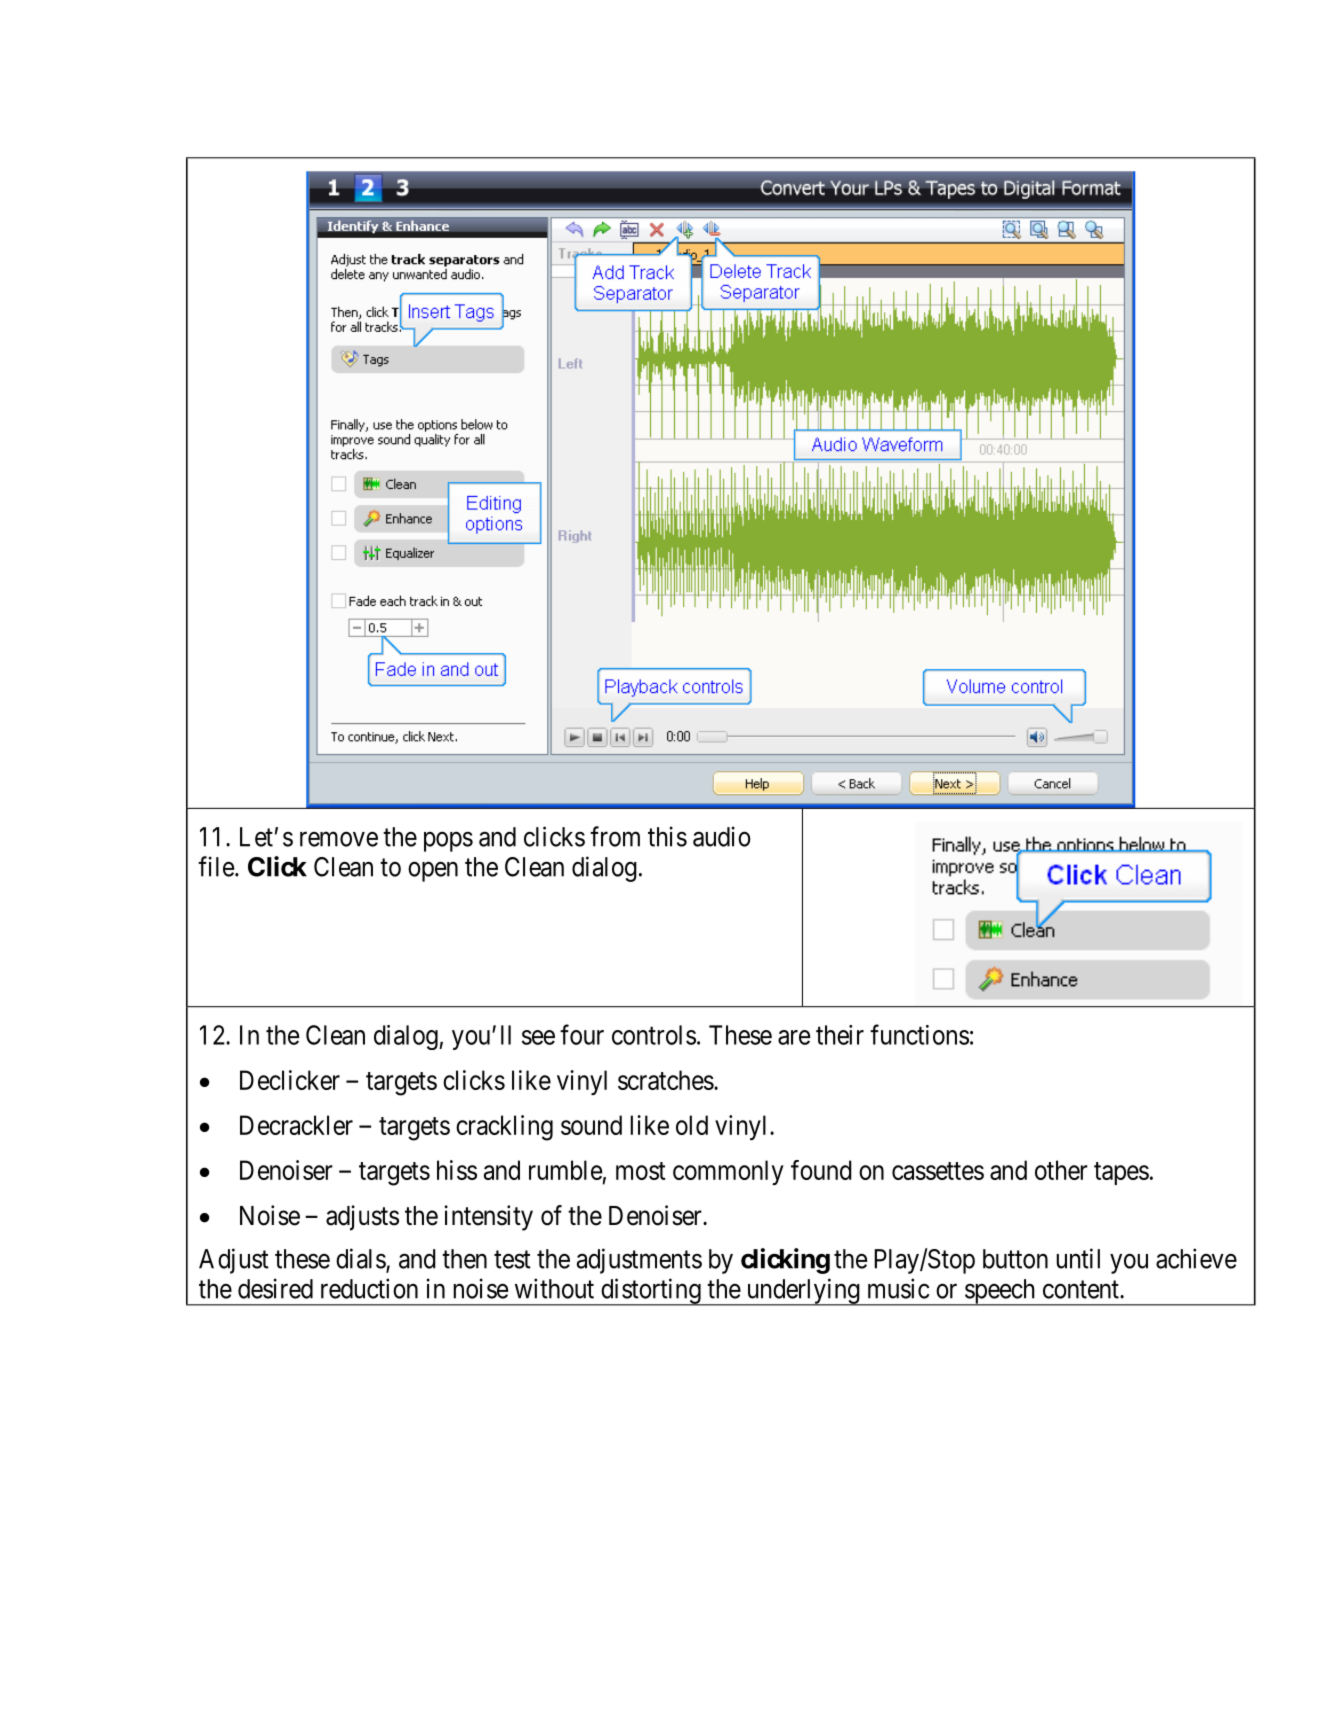  What do you see at coordinates (369, 1288) in the document?
I see `reduction` at bounding box center [369, 1288].
